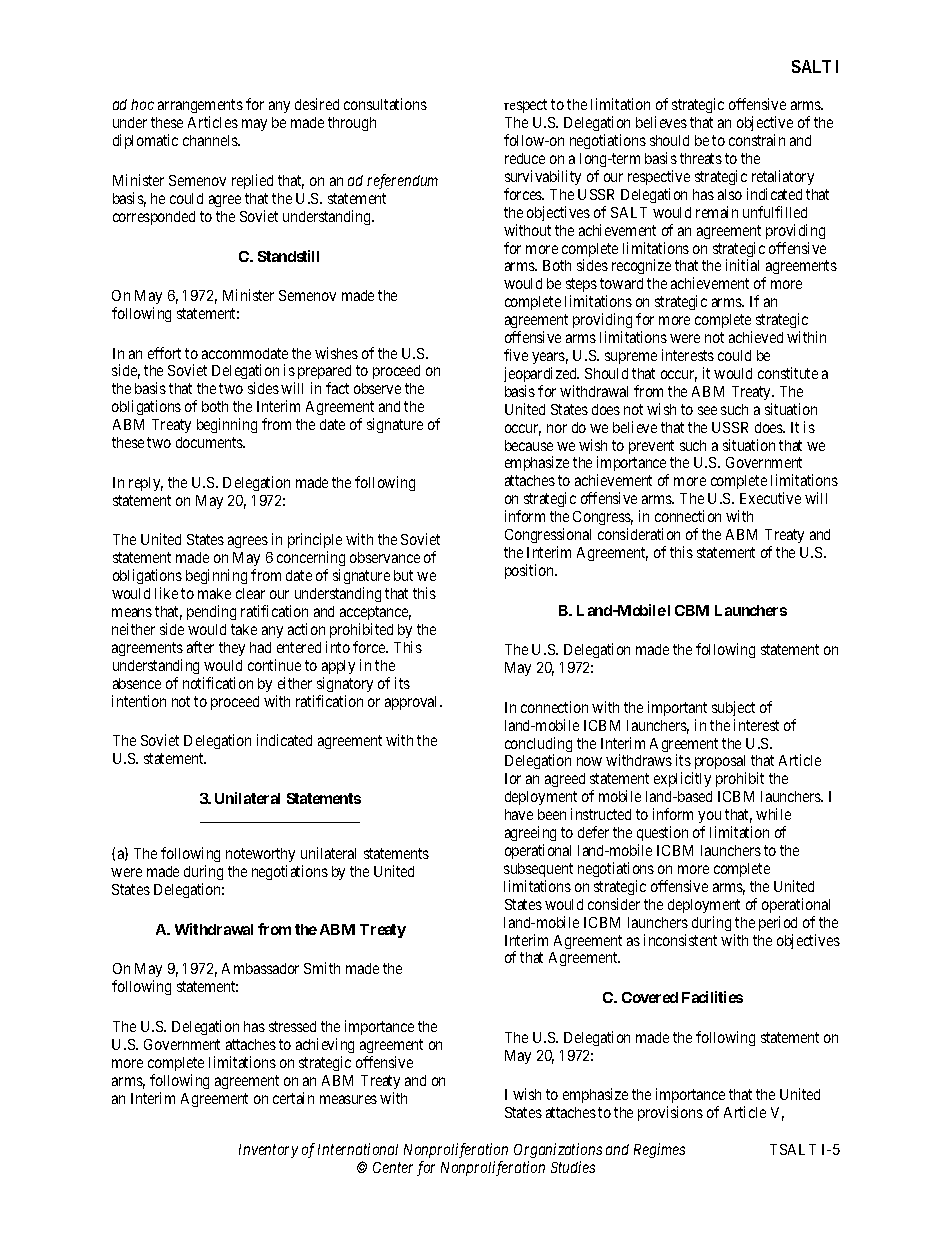  I want to click on Ior, so click(513, 778).
